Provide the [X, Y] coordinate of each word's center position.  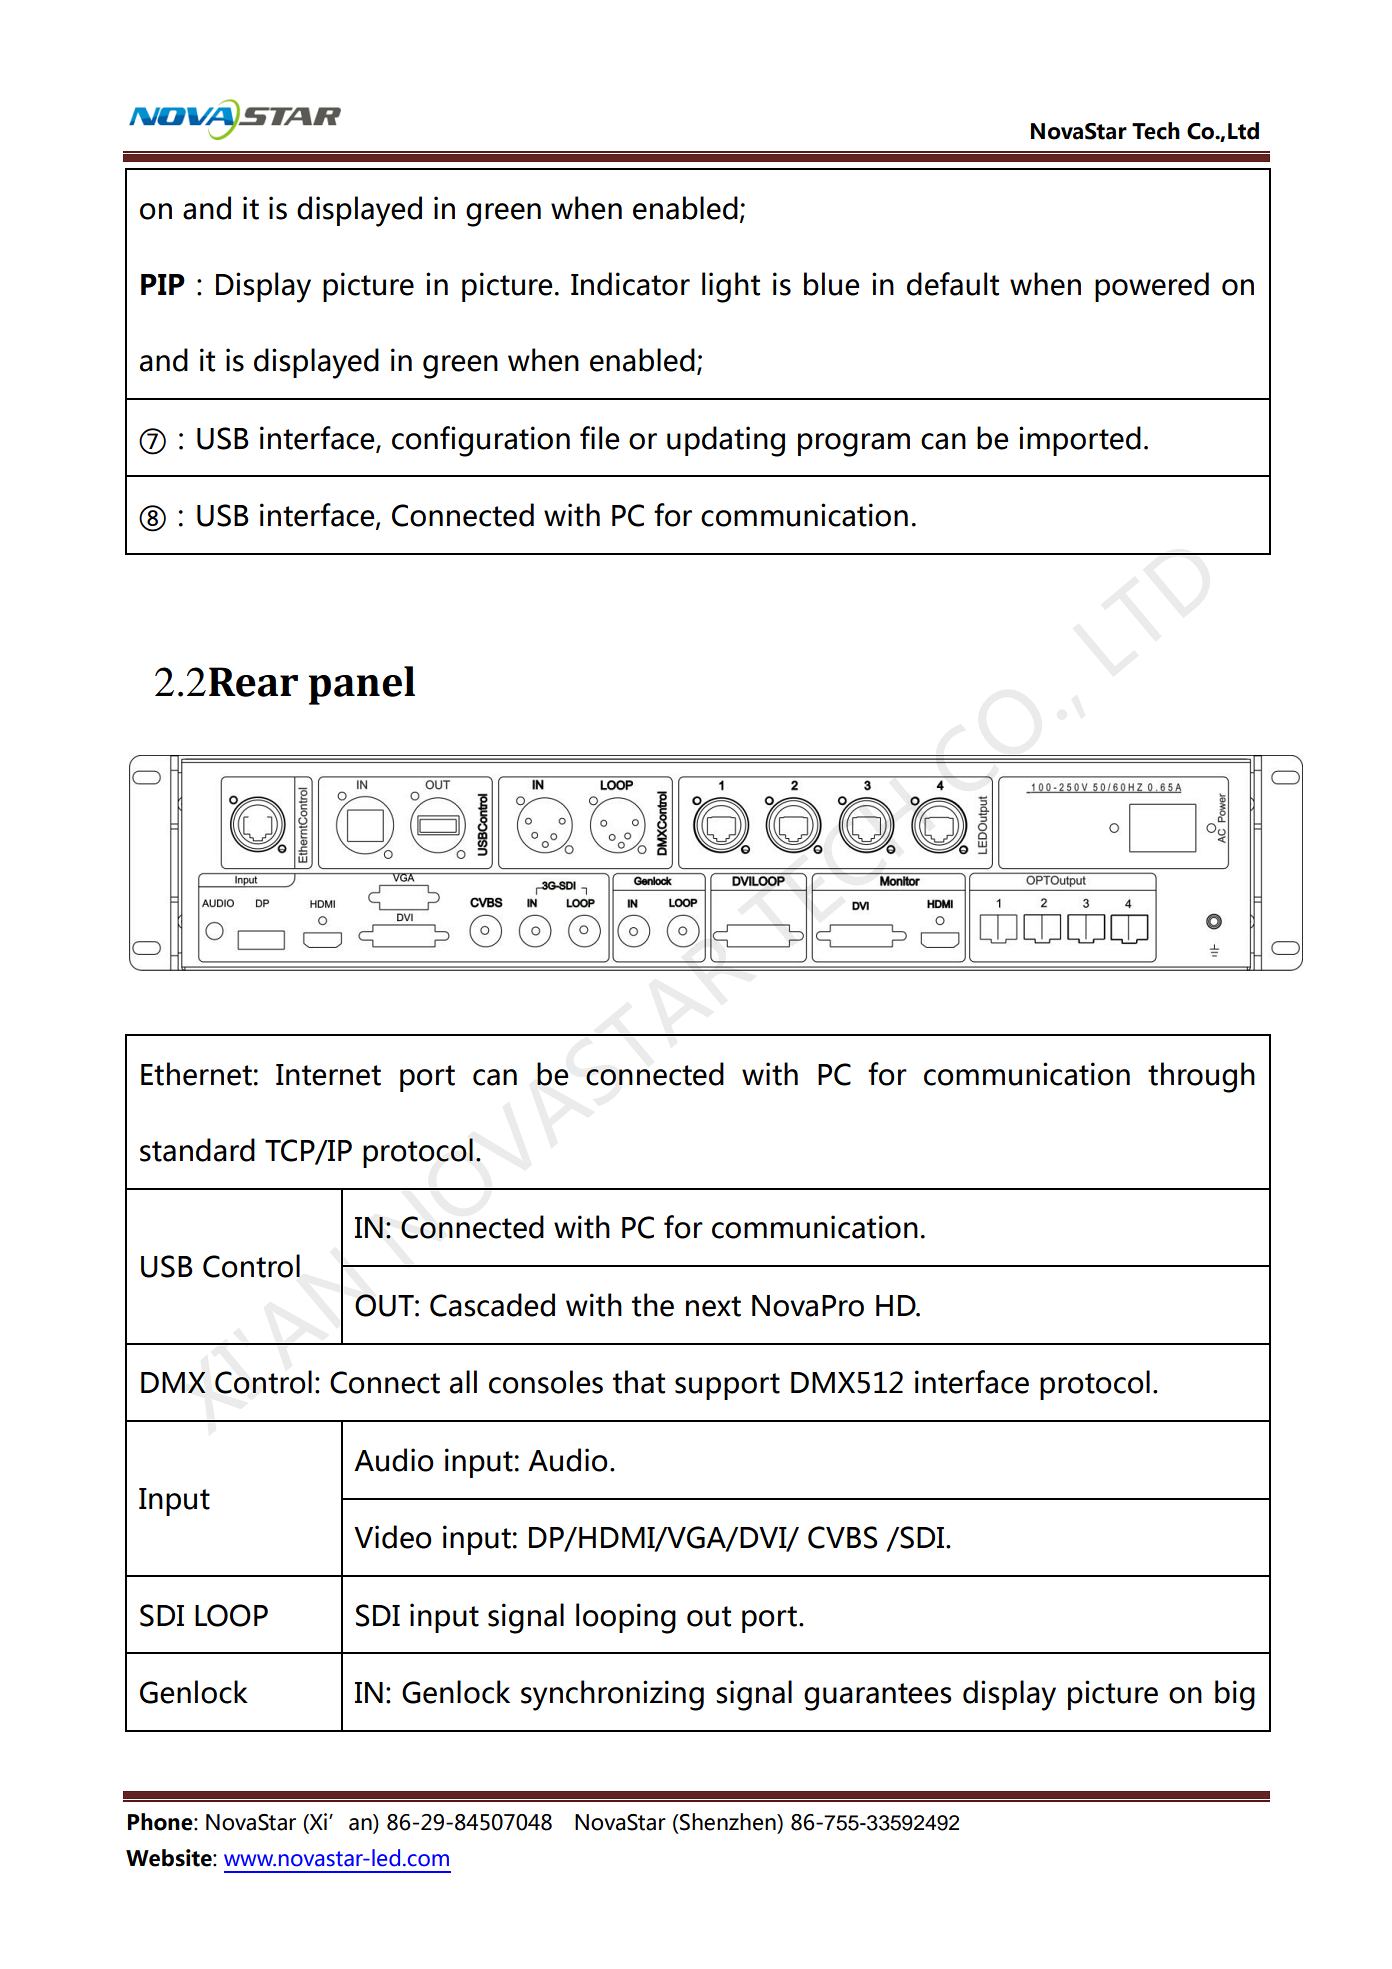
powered [1152, 287]
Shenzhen [728, 1822]
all [463, 1382]
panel [361, 685]
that [639, 1382]
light [731, 287]
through [1201, 1077]
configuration [481, 441]
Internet [328, 1075]
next [713, 1306]
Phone [161, 1822]
